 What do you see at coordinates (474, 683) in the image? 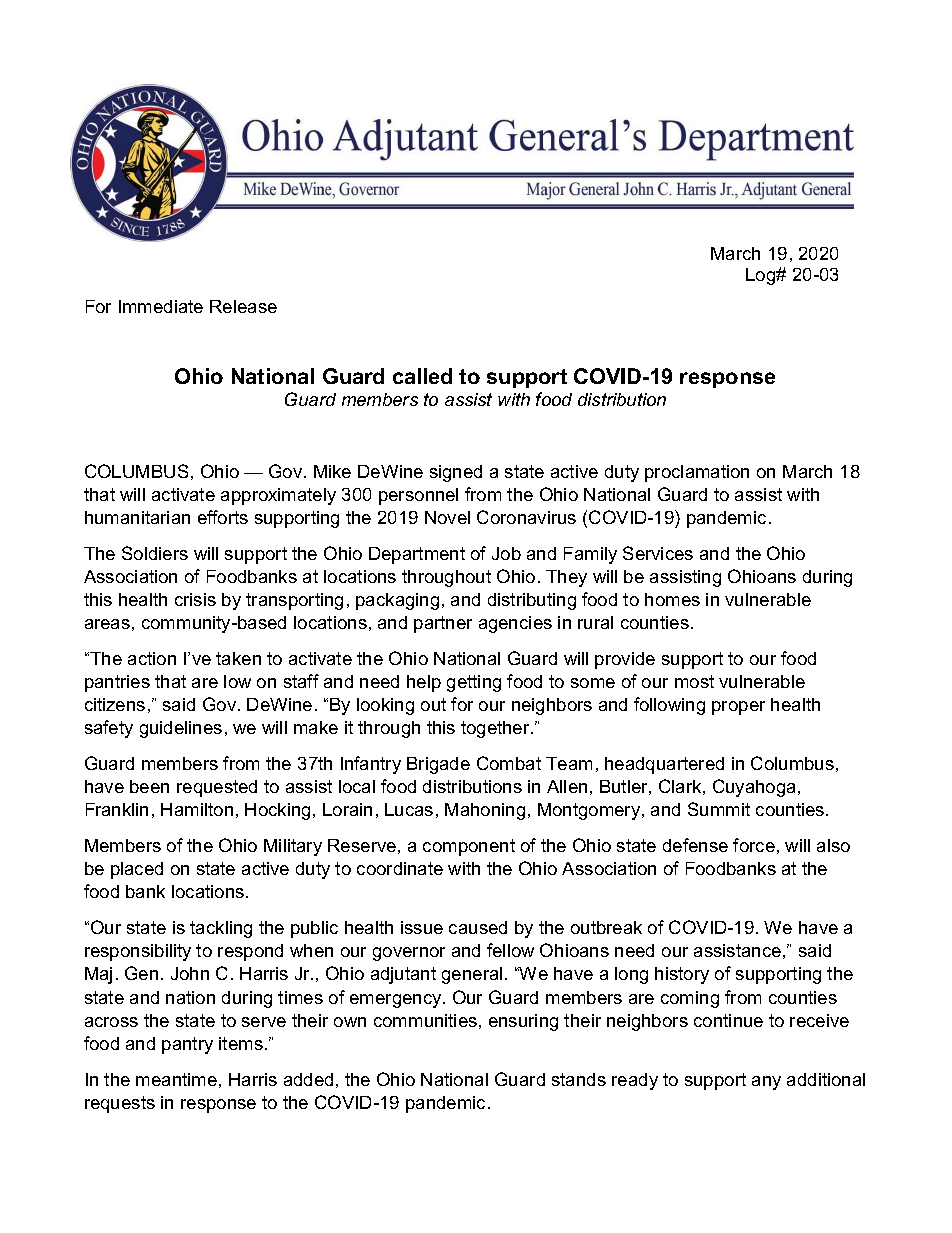
I see `getting` at bounding box center [474, 683].
